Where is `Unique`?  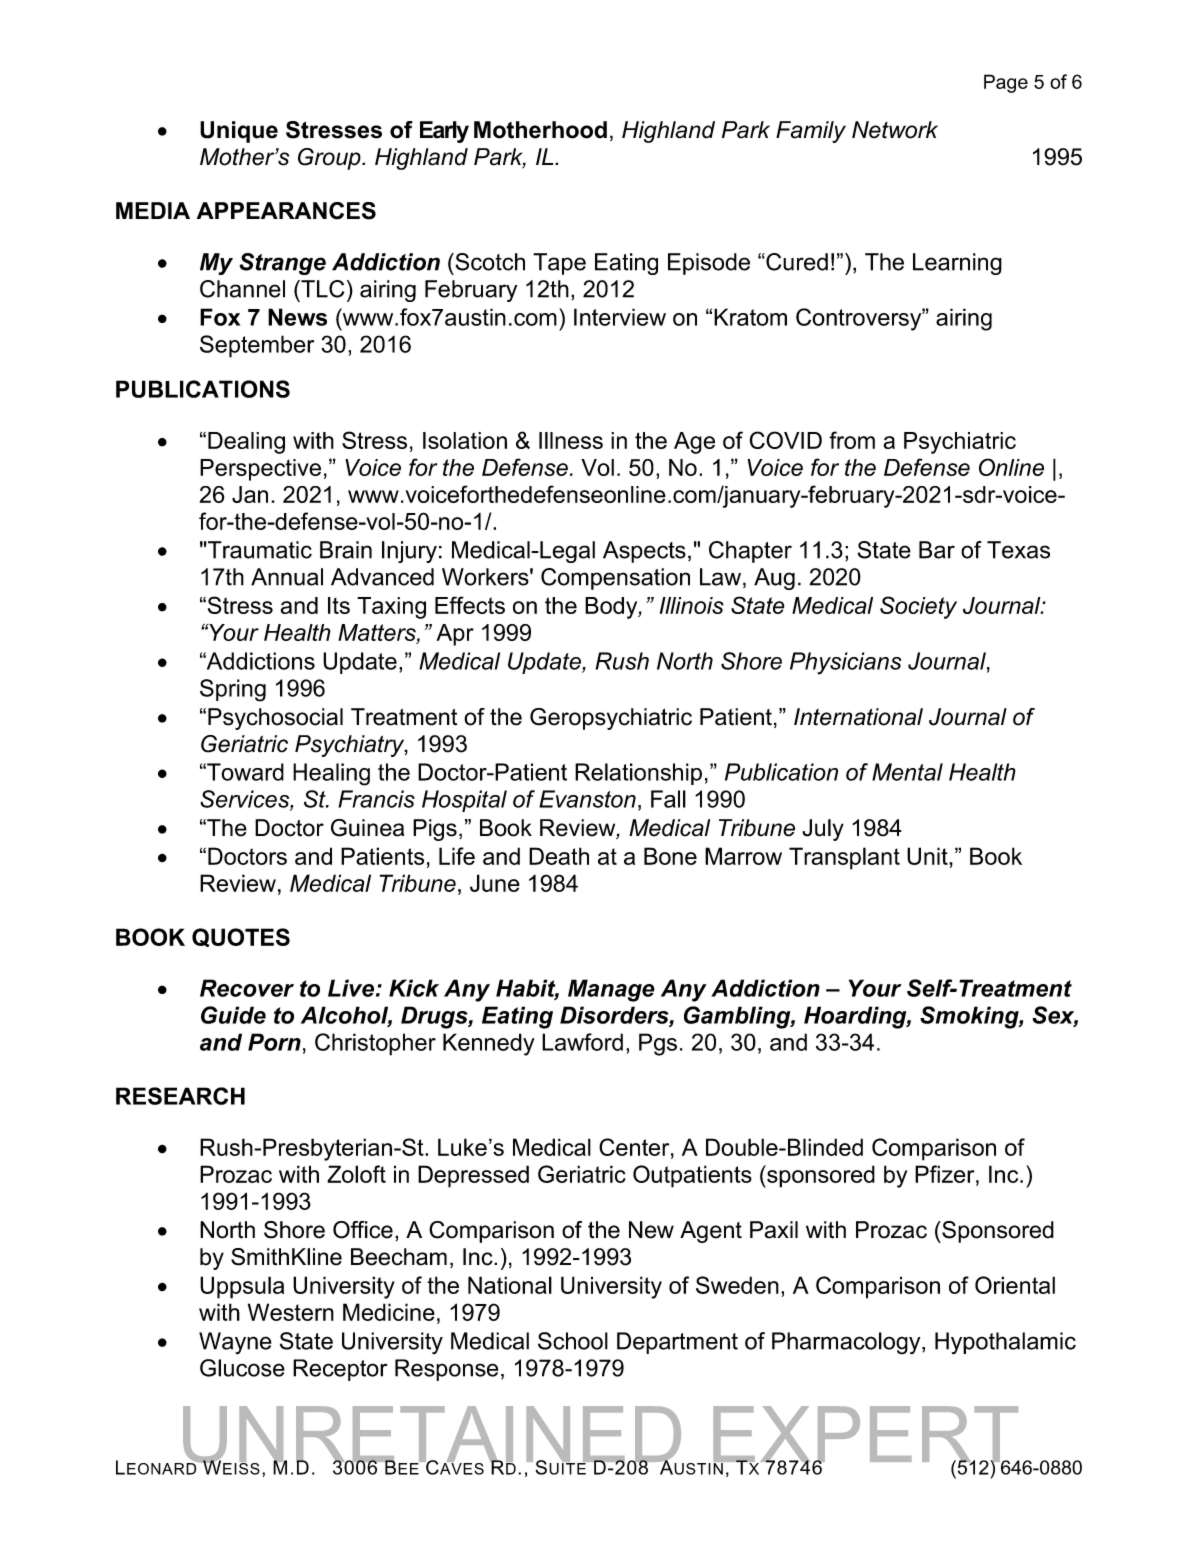
Unique is located at coordinates (239, 132).
